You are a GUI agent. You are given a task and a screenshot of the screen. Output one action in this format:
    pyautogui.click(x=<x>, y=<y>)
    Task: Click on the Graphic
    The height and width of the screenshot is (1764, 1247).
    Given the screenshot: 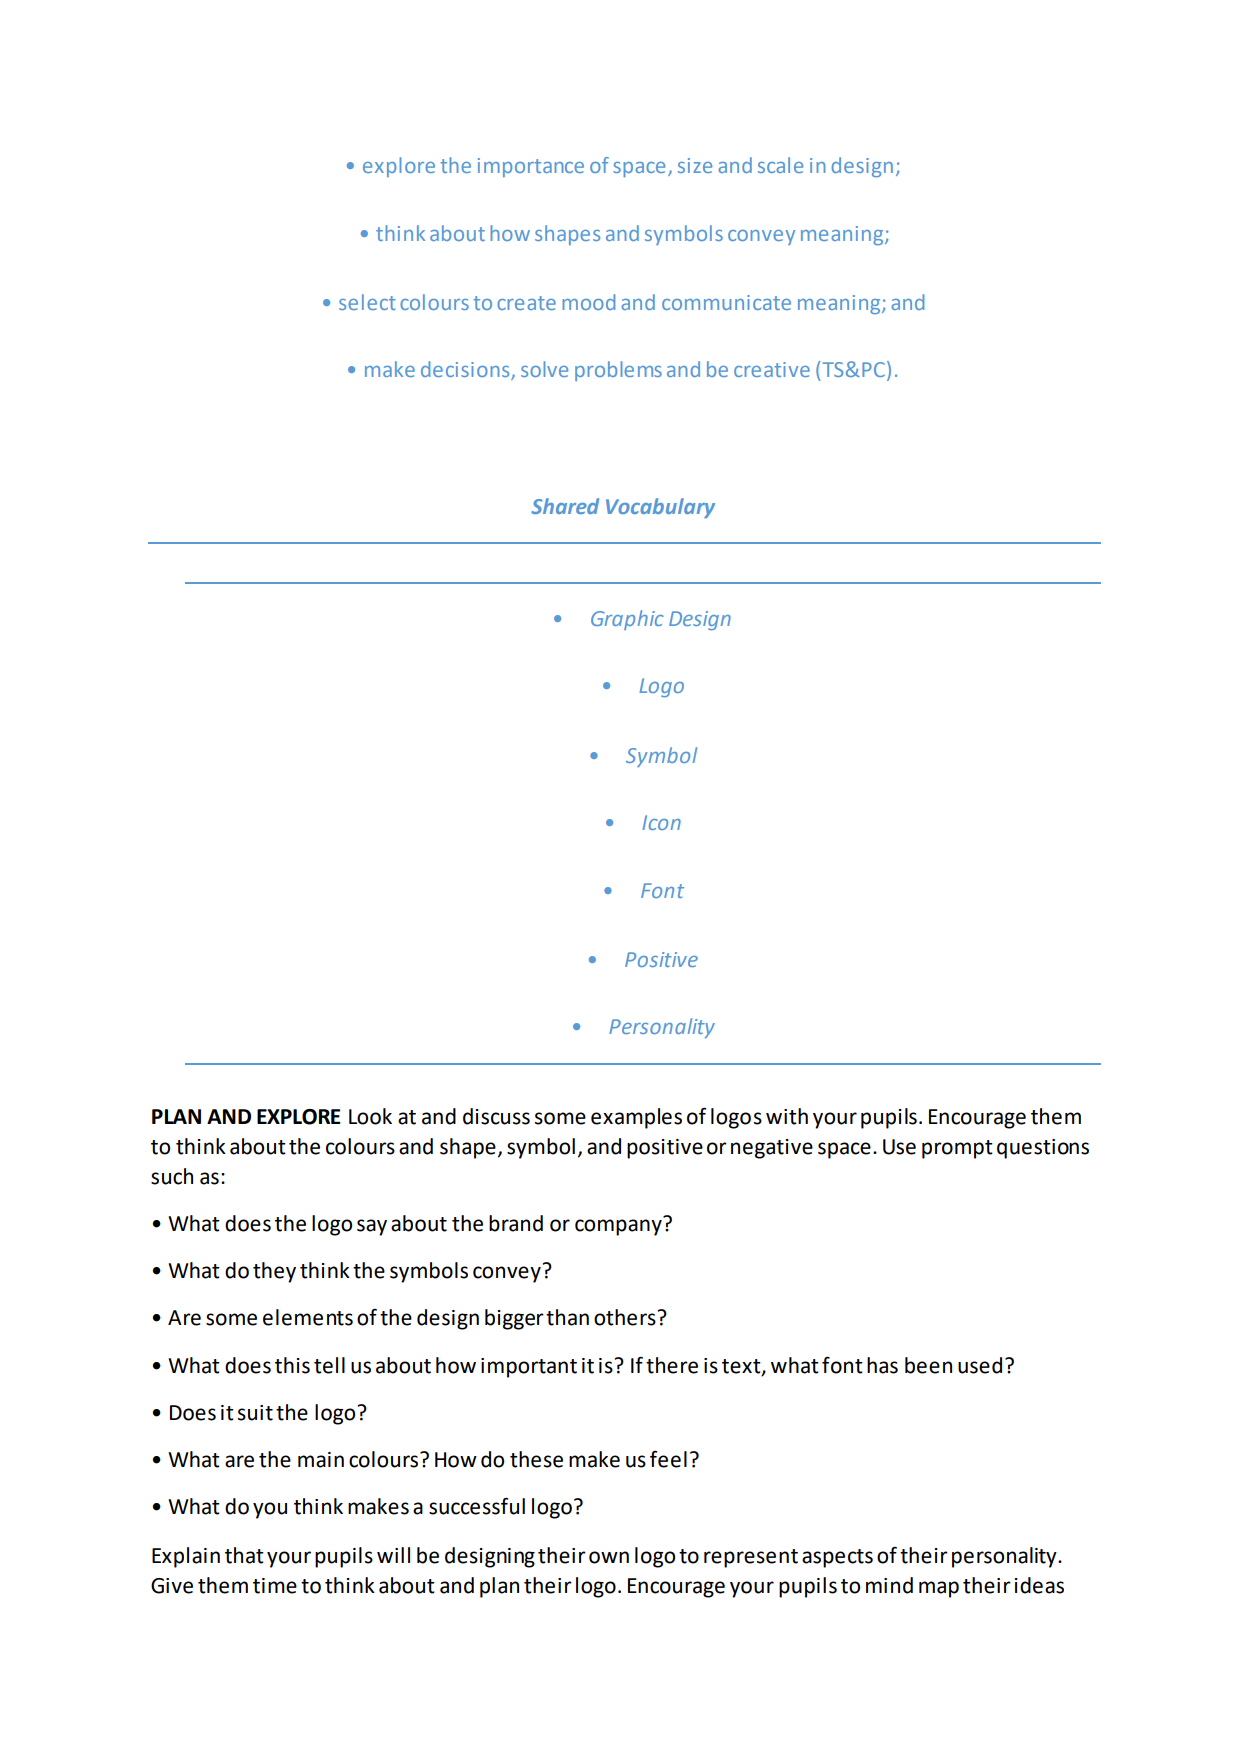 What is the action you would take?
    pyautogui.click(x=627, y=620)
